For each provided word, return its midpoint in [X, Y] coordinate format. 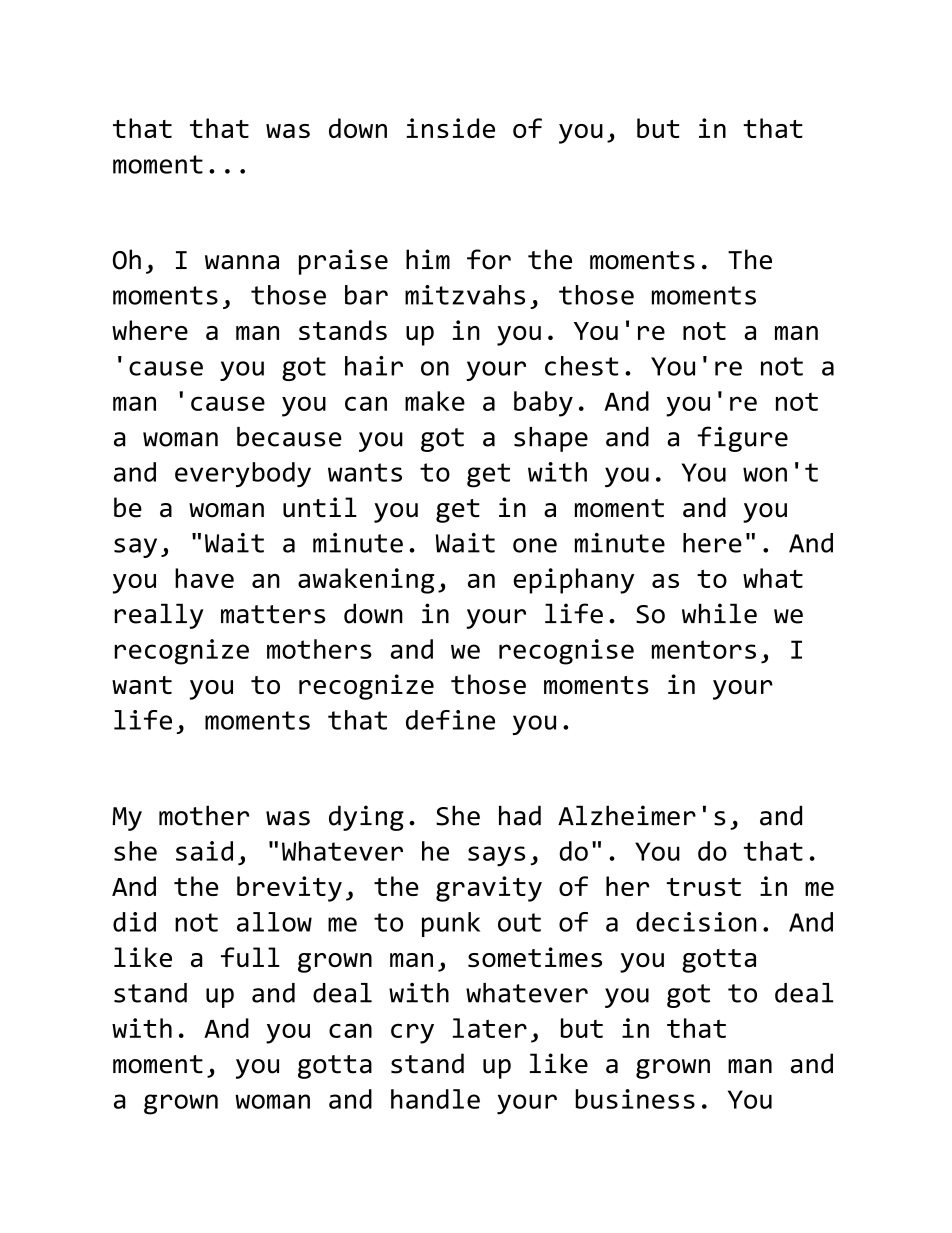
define [450, 720]
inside [450, 128]
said [204, 851]
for [489, 259]
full [250, 957]
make [435, 401]
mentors [704, 649]
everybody [243, 474]
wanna [242, 262]
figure [742, 439]
